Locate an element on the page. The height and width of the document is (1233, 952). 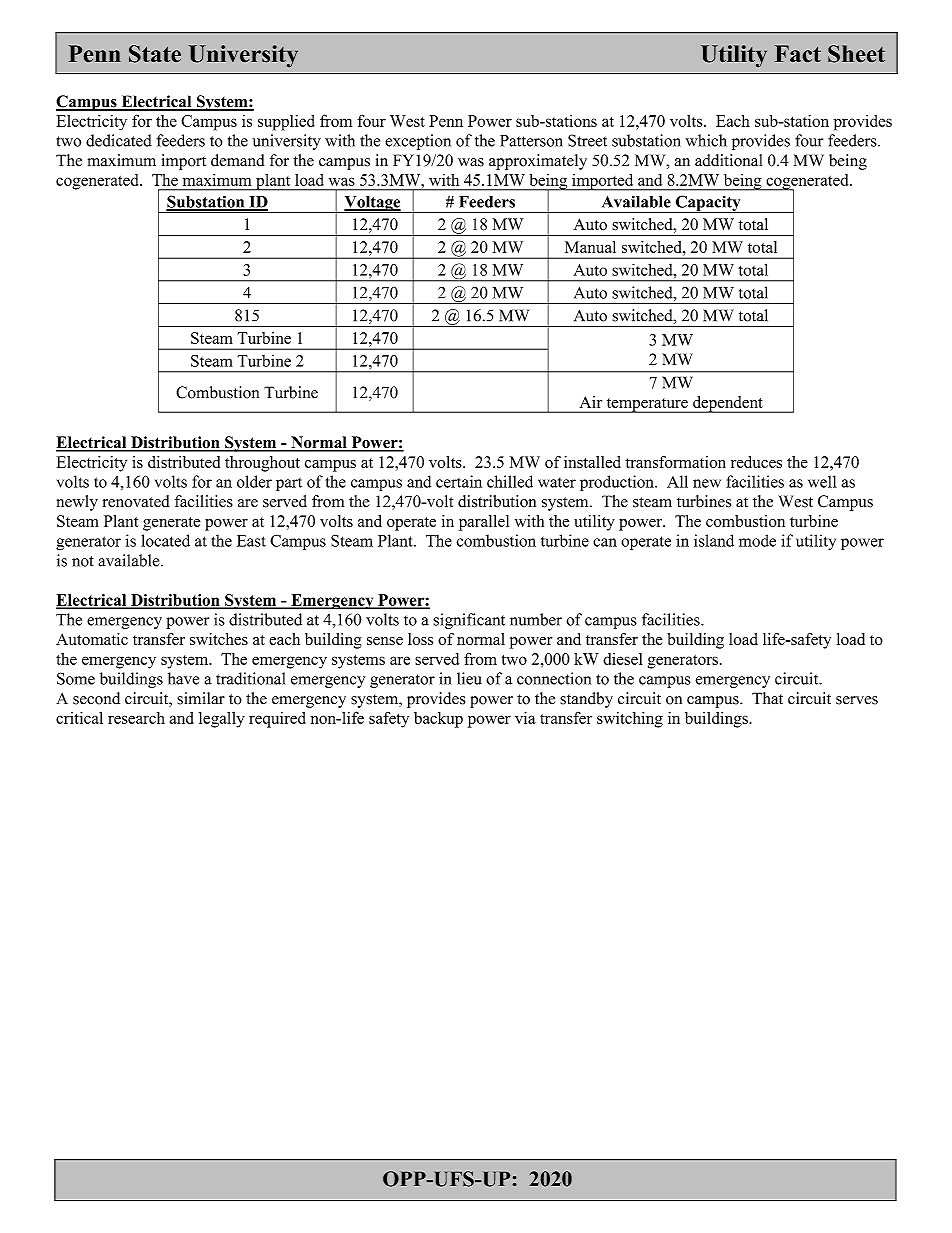
demand is located at coordinates (237, 160).
